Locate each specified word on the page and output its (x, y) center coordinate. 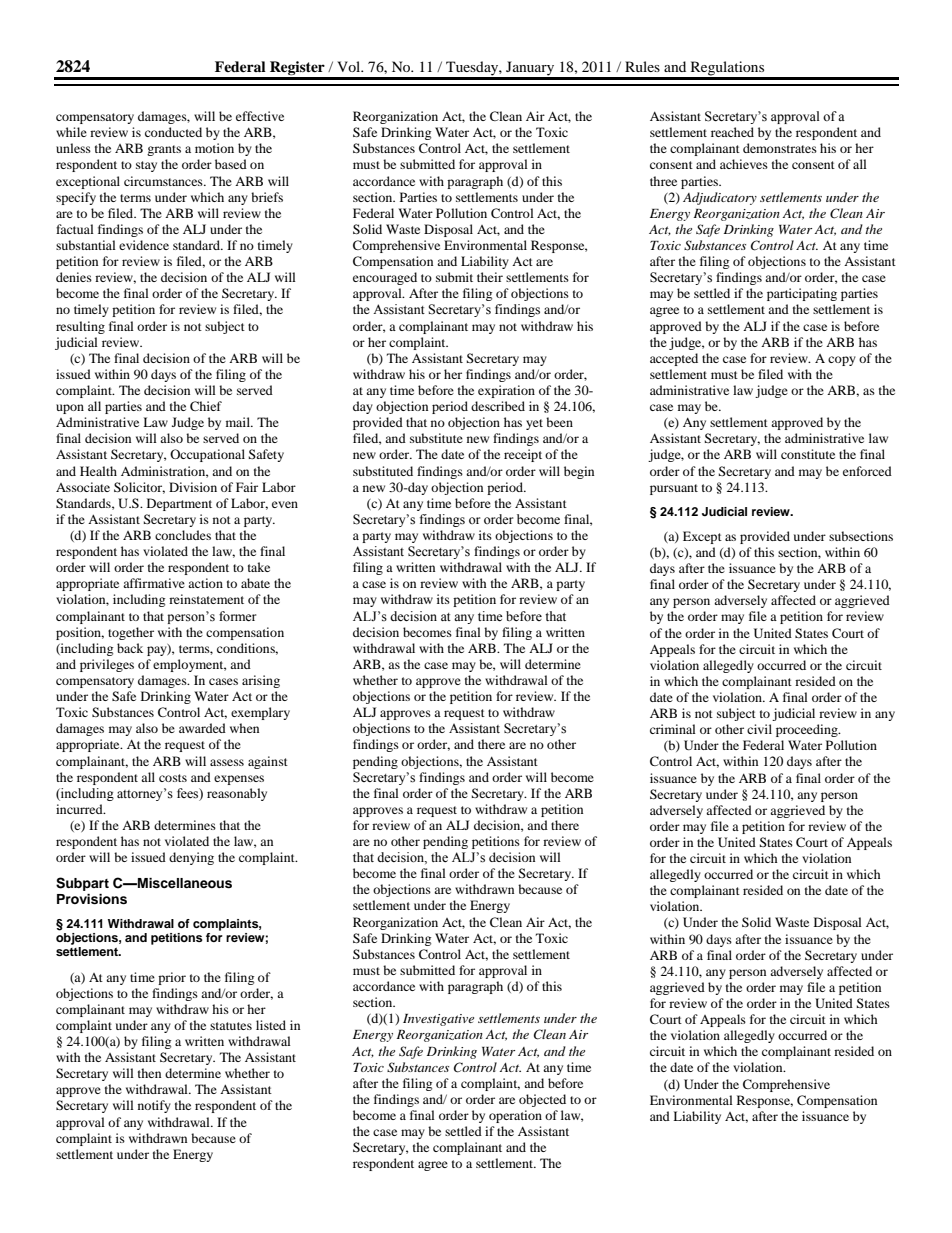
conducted (173, 132)
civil (759, 729)
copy (842, 361)
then (149, 1073)
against (268, 762)
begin (579, 472)
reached (732, 132)
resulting (80, 327)
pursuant (674, 489)
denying (191, 858)
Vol (350, 66)
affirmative (154, 583)
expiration (506, 391)
